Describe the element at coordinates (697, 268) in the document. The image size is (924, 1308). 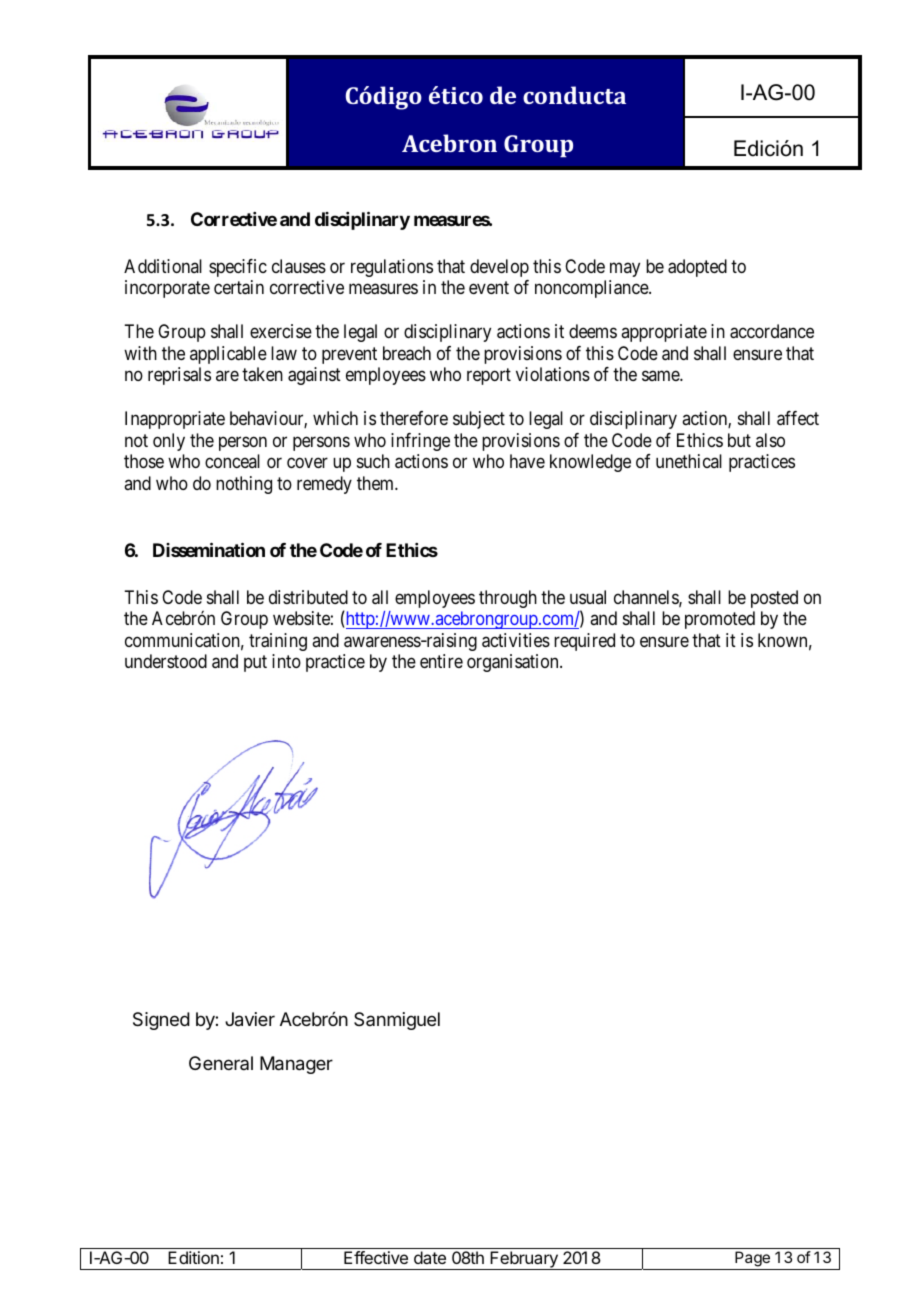
I see `adopted` at that location.
